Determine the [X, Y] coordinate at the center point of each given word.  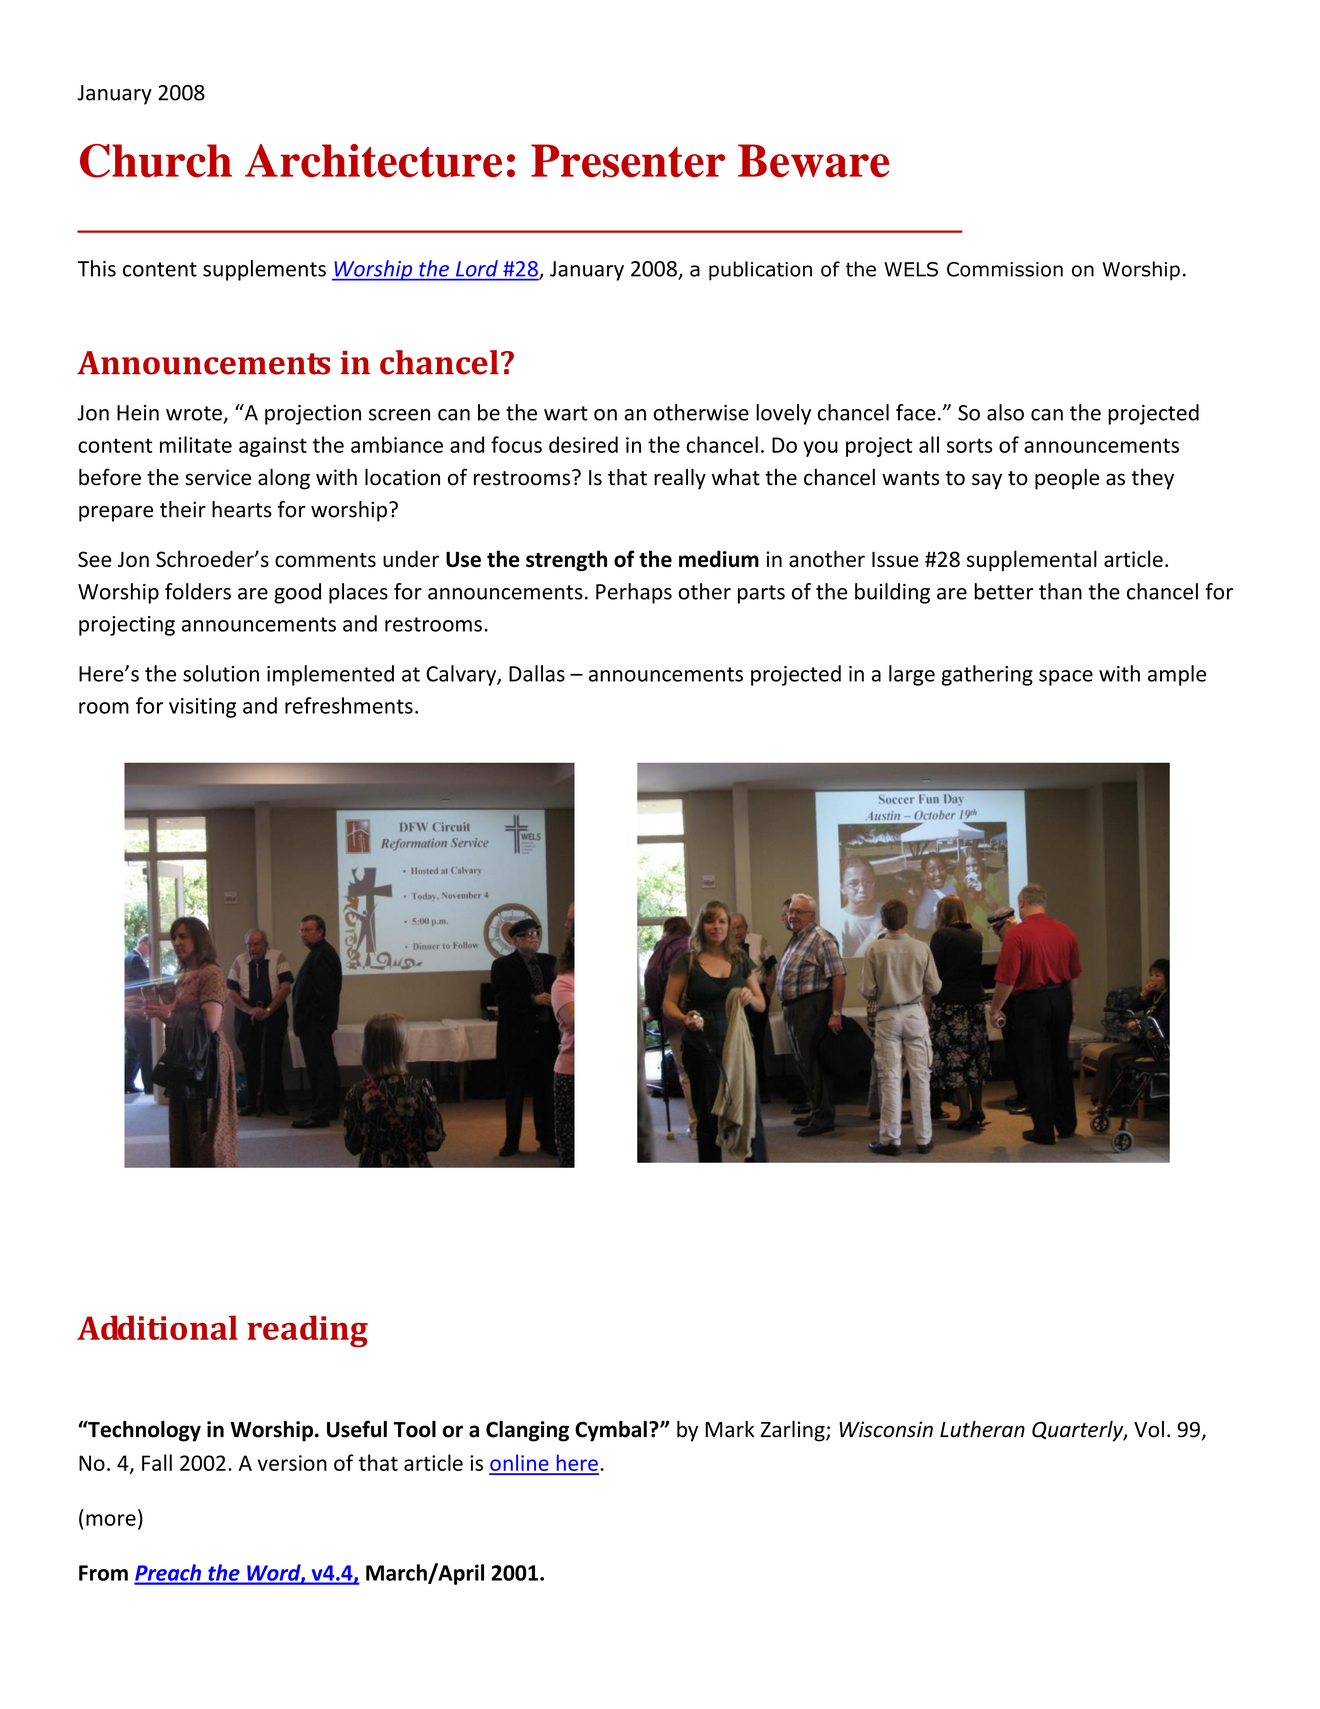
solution [221, 673]
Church [156, 161]
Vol [1149, 1429]
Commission [1005, 269]
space [1066, 678]
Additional [157, 1327]
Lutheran [982, 1429]
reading [307, 1331]
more [111, 1520]
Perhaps [634, 593]
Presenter [628, 161]
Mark [730, 1429]
